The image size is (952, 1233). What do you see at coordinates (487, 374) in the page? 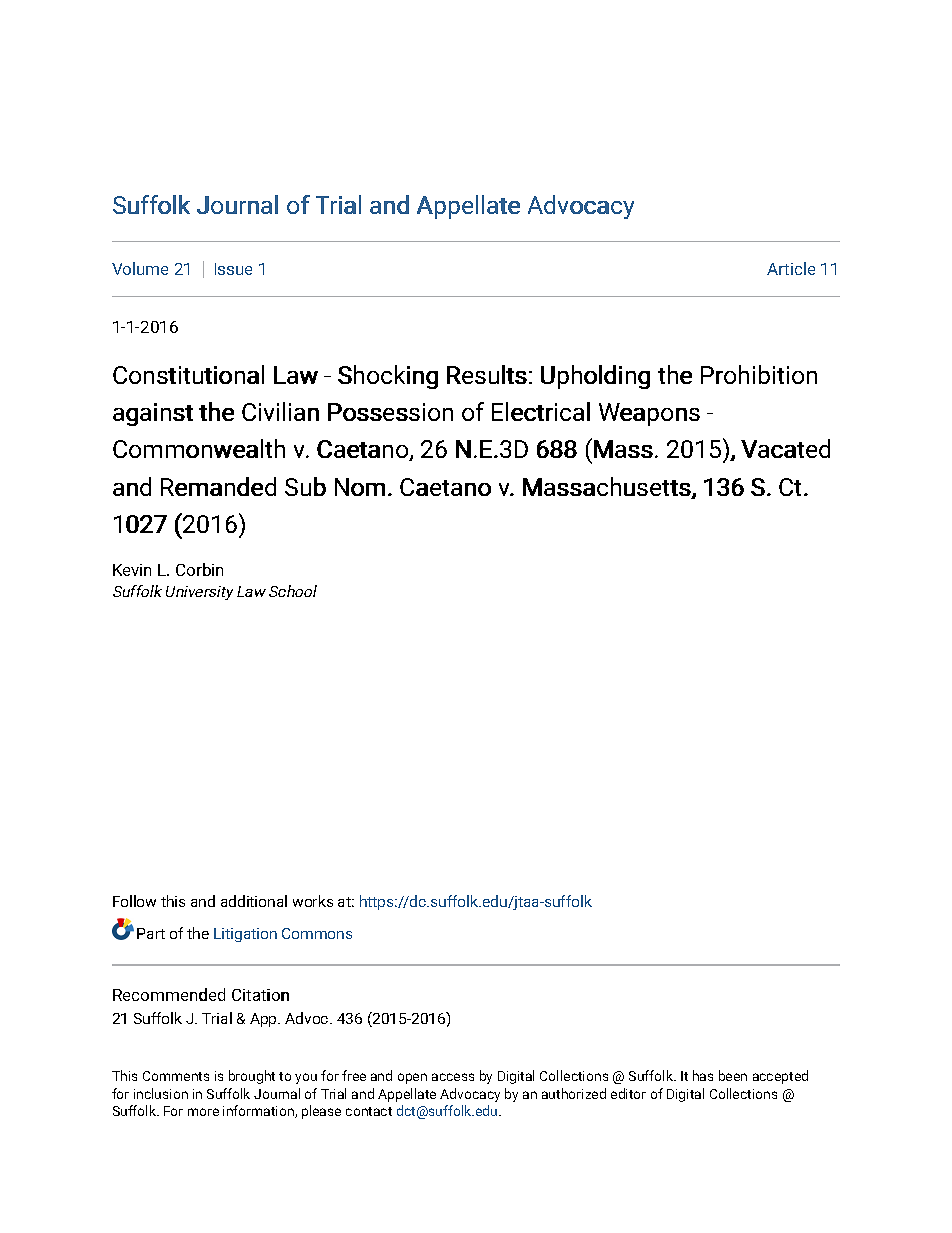
I see `Results` at bounding box center [487, 374].
